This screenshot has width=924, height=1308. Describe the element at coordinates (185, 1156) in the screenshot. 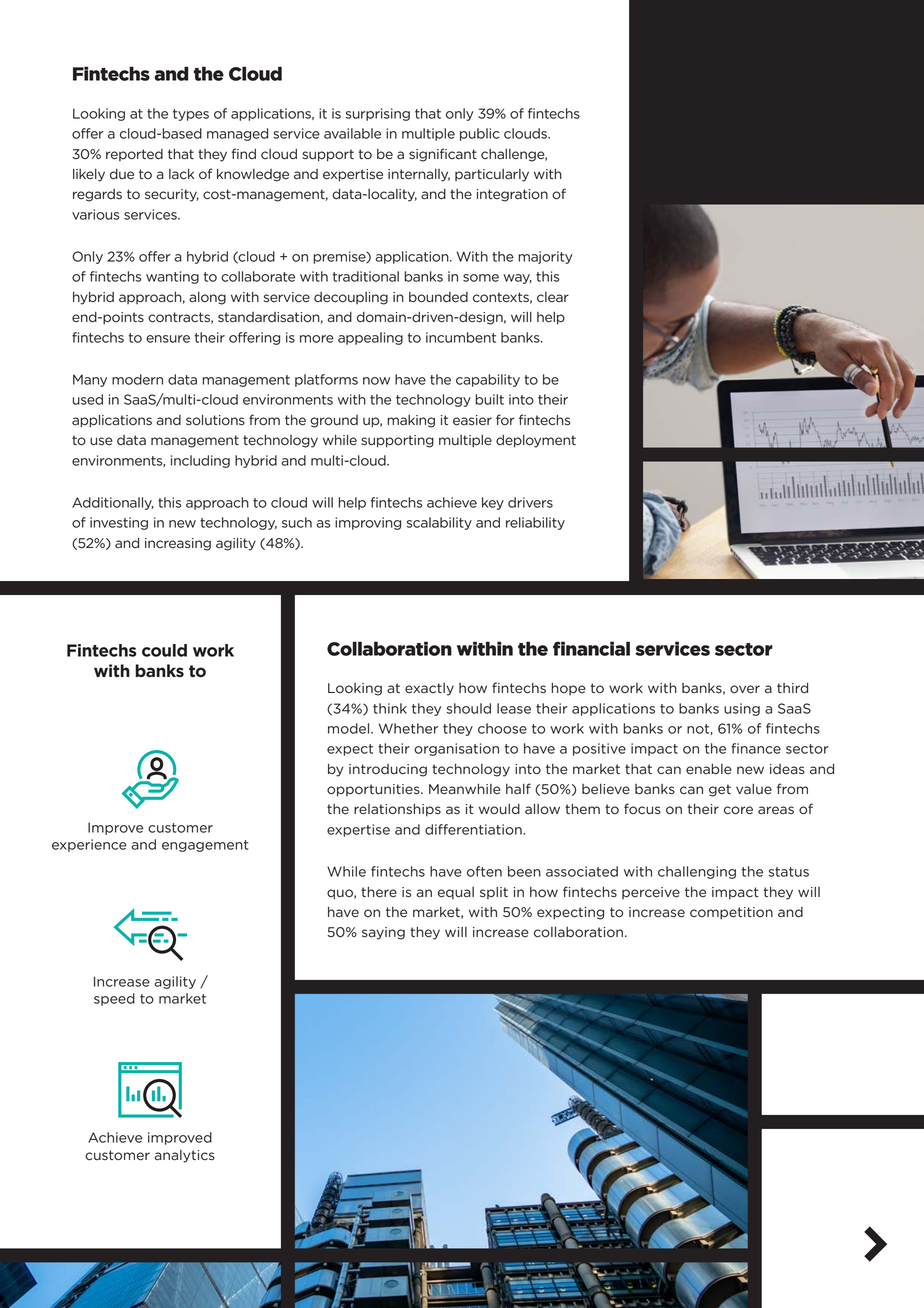

I see `analytics` at that location.
